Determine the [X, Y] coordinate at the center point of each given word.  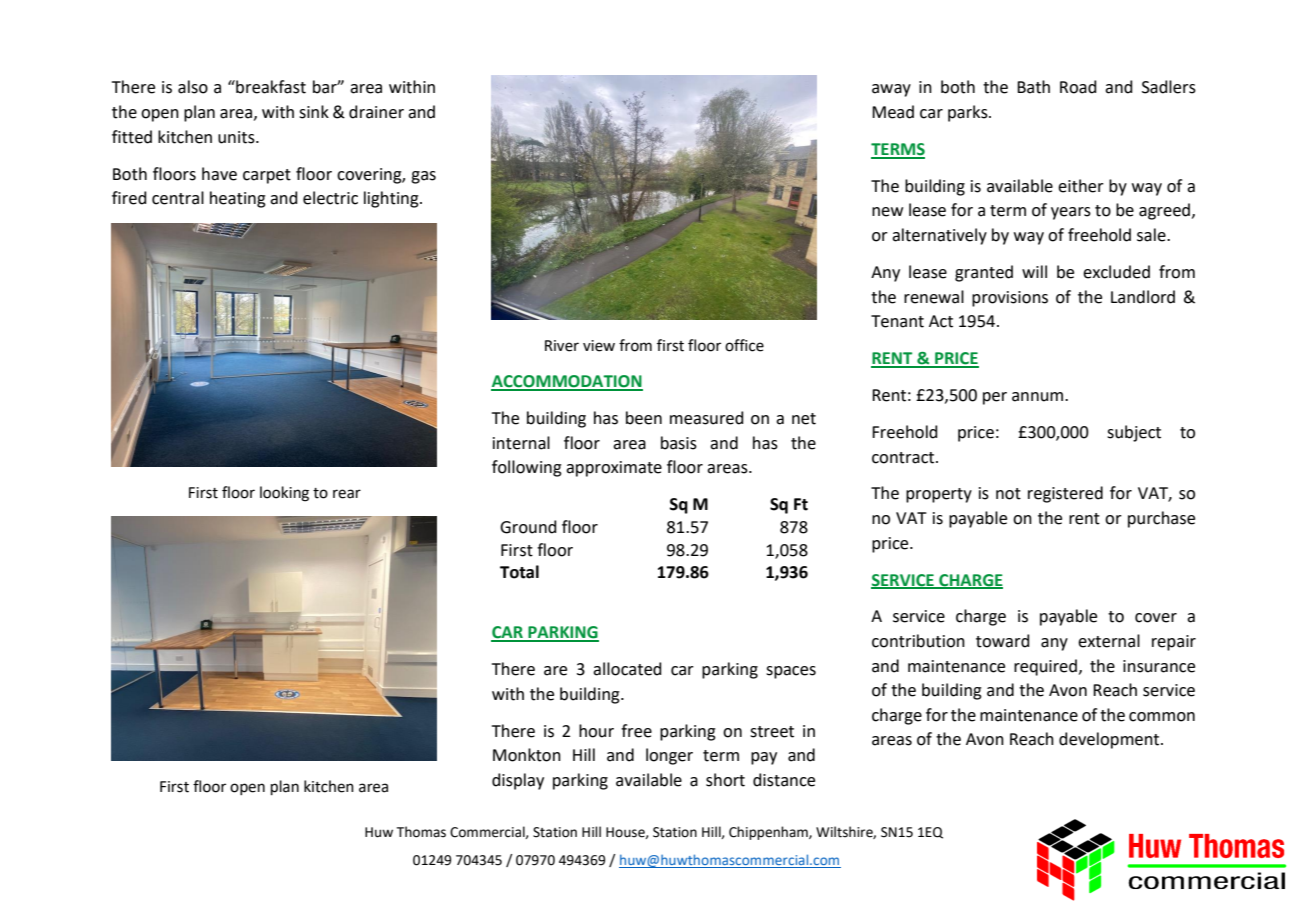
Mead [893, 112]
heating [238, 199]
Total [519, 572]
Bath [1033, 87]
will [1034, 271]
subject [1134, 433]
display [518, 781]
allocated [627, 669]
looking [284, 494]
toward [1003, 641]
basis [679, 443]
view [599, 346]
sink [314, 112]
